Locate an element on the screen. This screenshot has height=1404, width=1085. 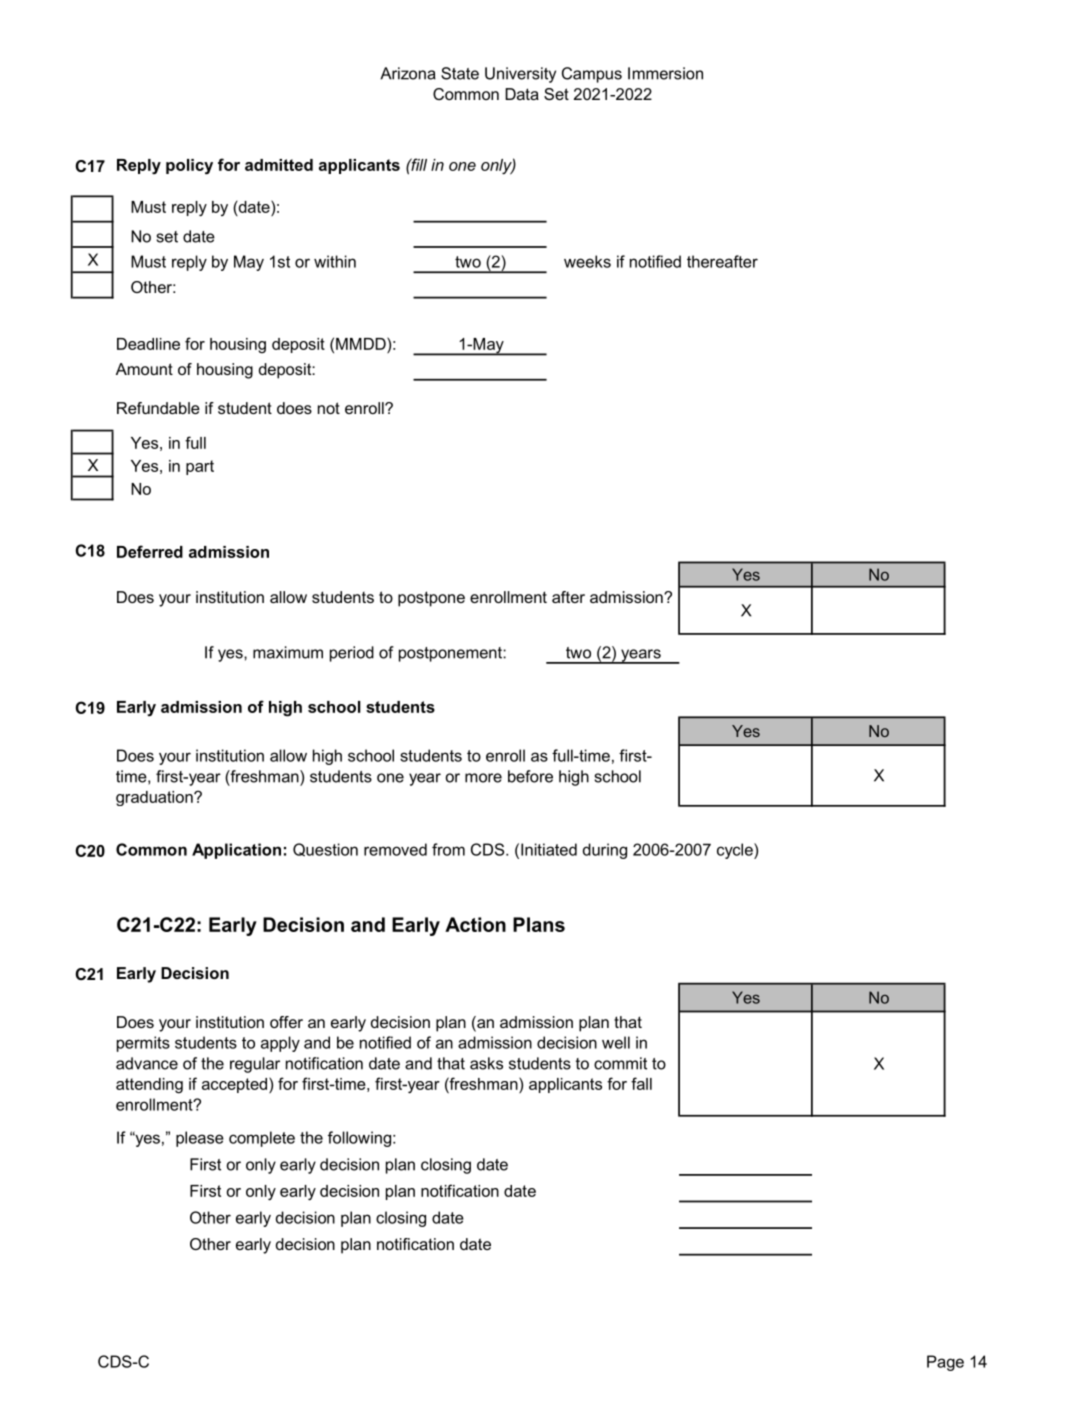
before is located at coordinates (530, 776).
